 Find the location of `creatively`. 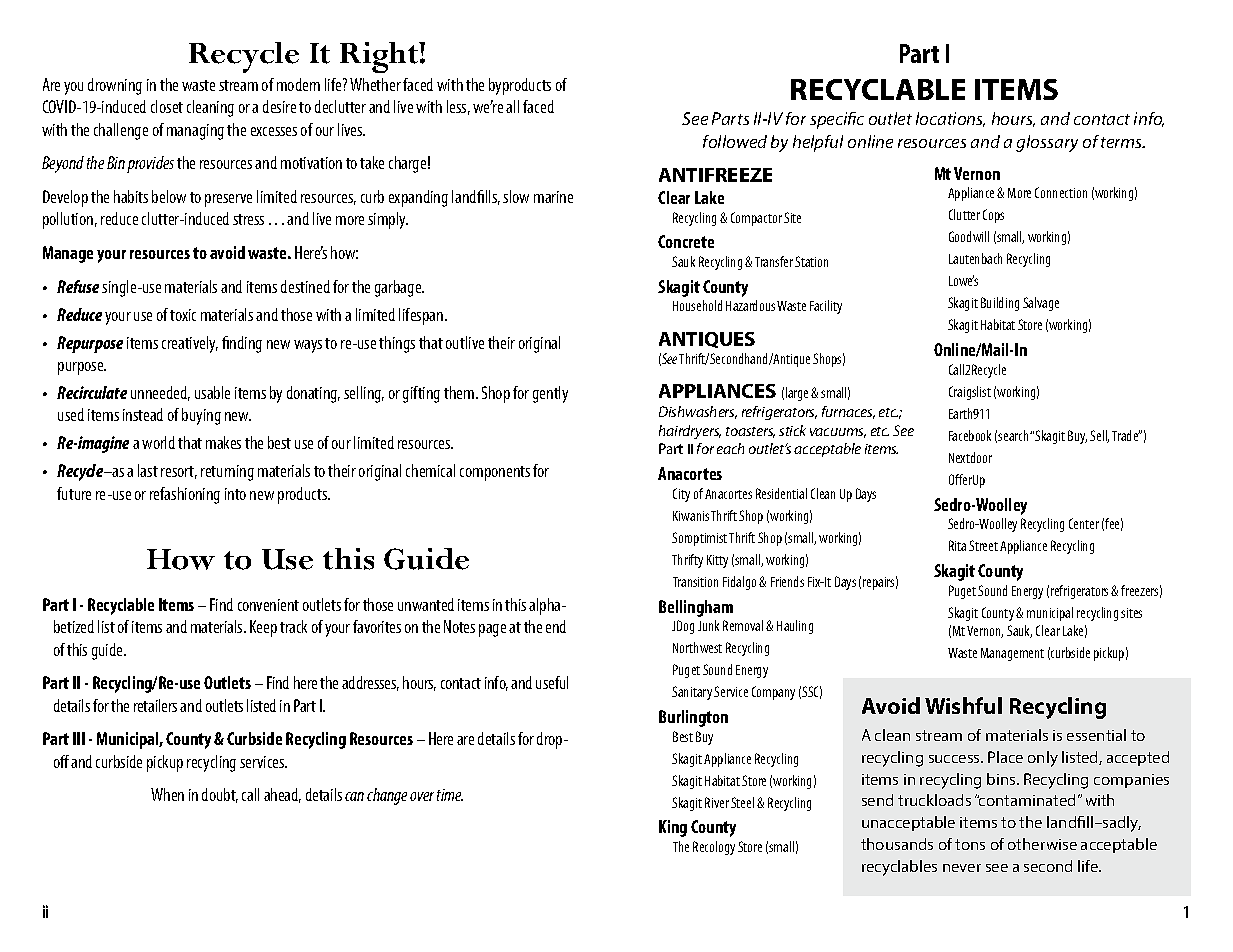

creatively is located at coordinates (190, 344).
